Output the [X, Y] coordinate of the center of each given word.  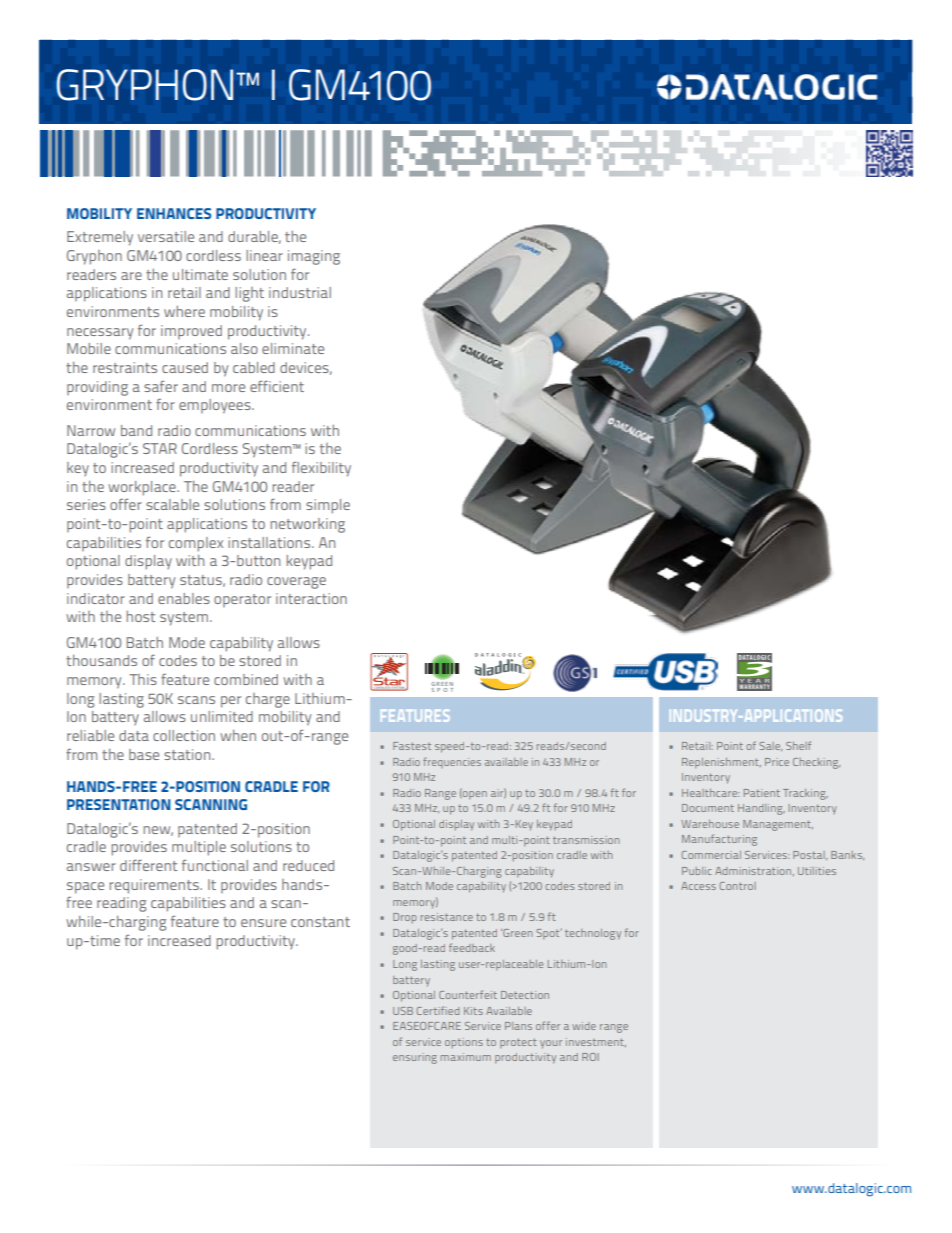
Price [777, 762]
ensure [263, 923]
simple [328, 506]
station [188, 754]
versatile [166, 236]
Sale [770, 746]
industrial [300, 292]
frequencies [452, 762]
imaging [314, 257]
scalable [172, 504]
